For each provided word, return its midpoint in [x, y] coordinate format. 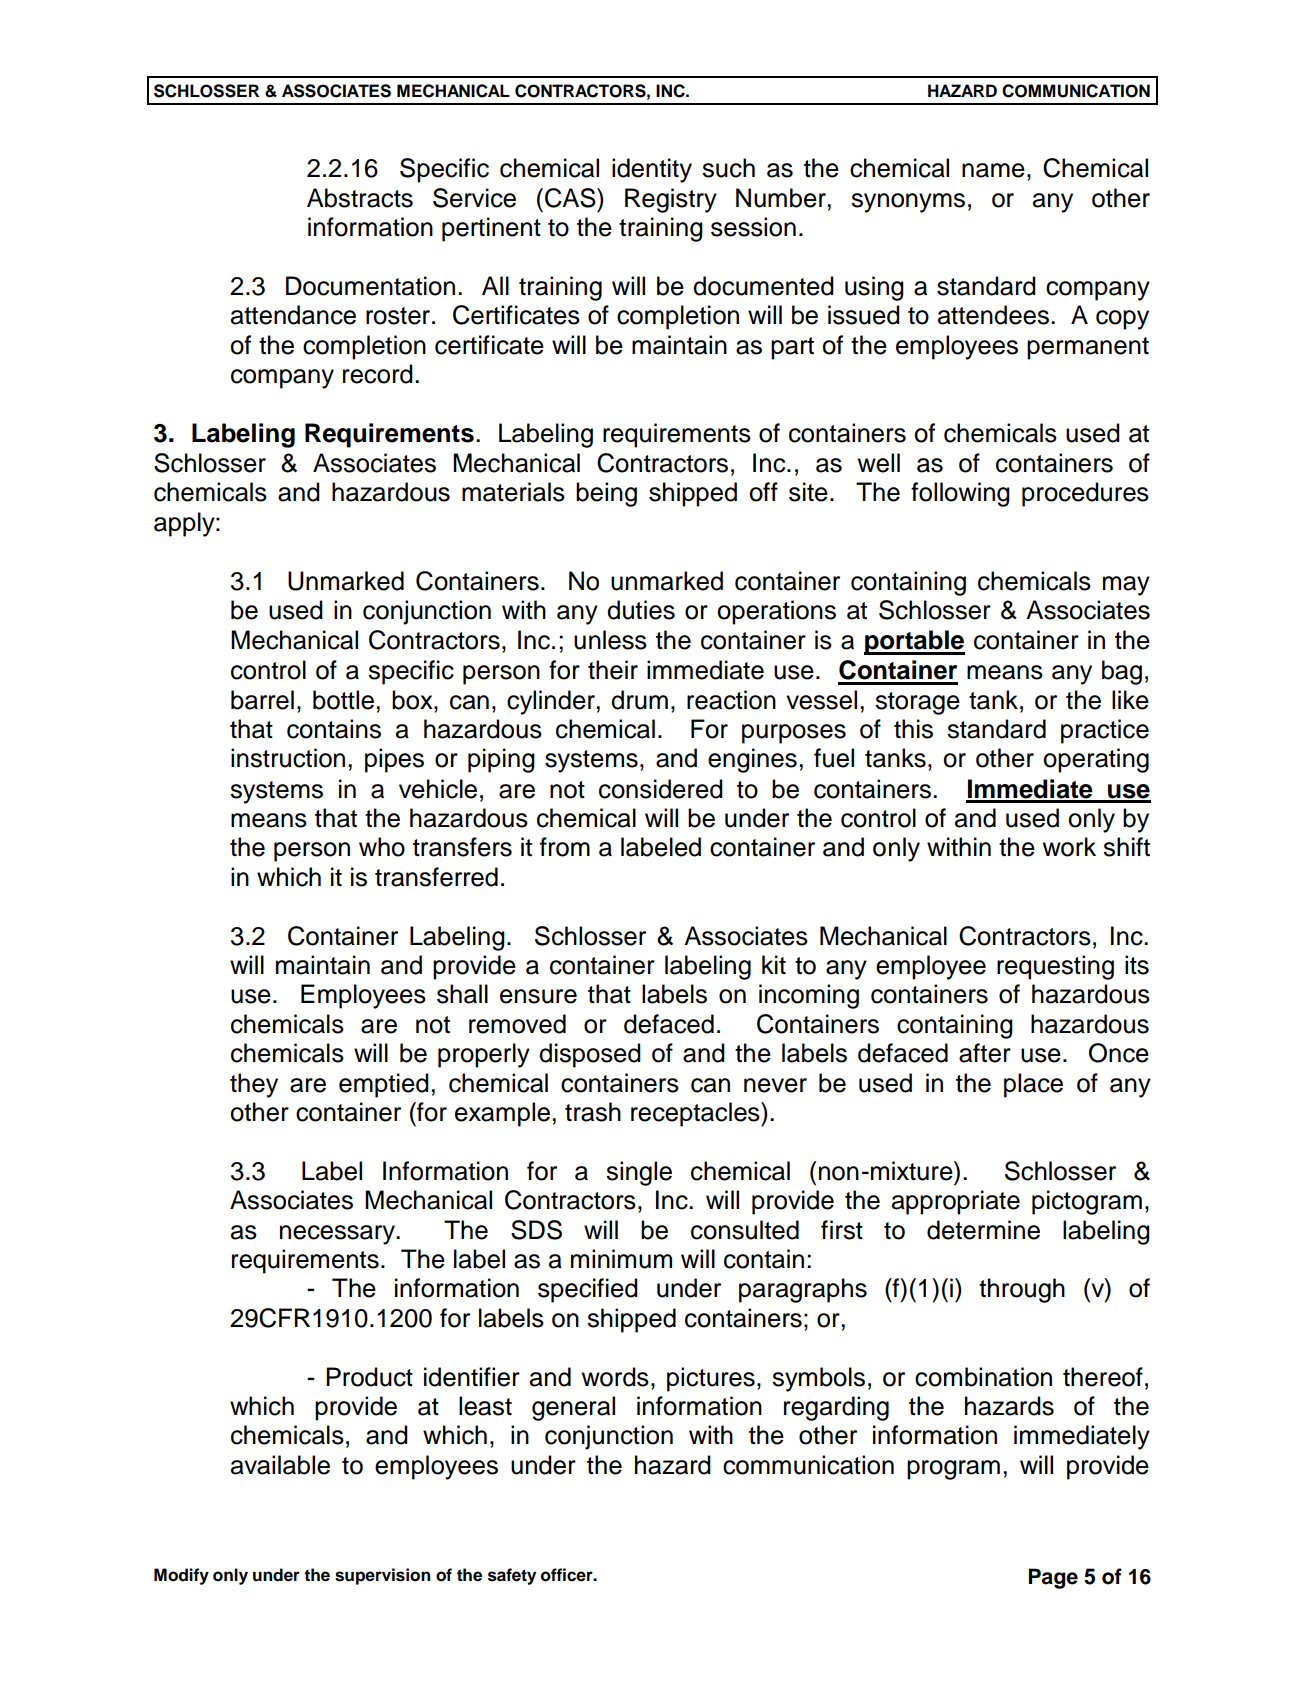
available [280, 1465]
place [1033, 1085]
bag [1122, 672]
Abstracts [360, 198]
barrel [262, 700]
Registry [671, 200]
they [254, 1085]
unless [610, 640]
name [993, 170]
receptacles [696, 1114]
